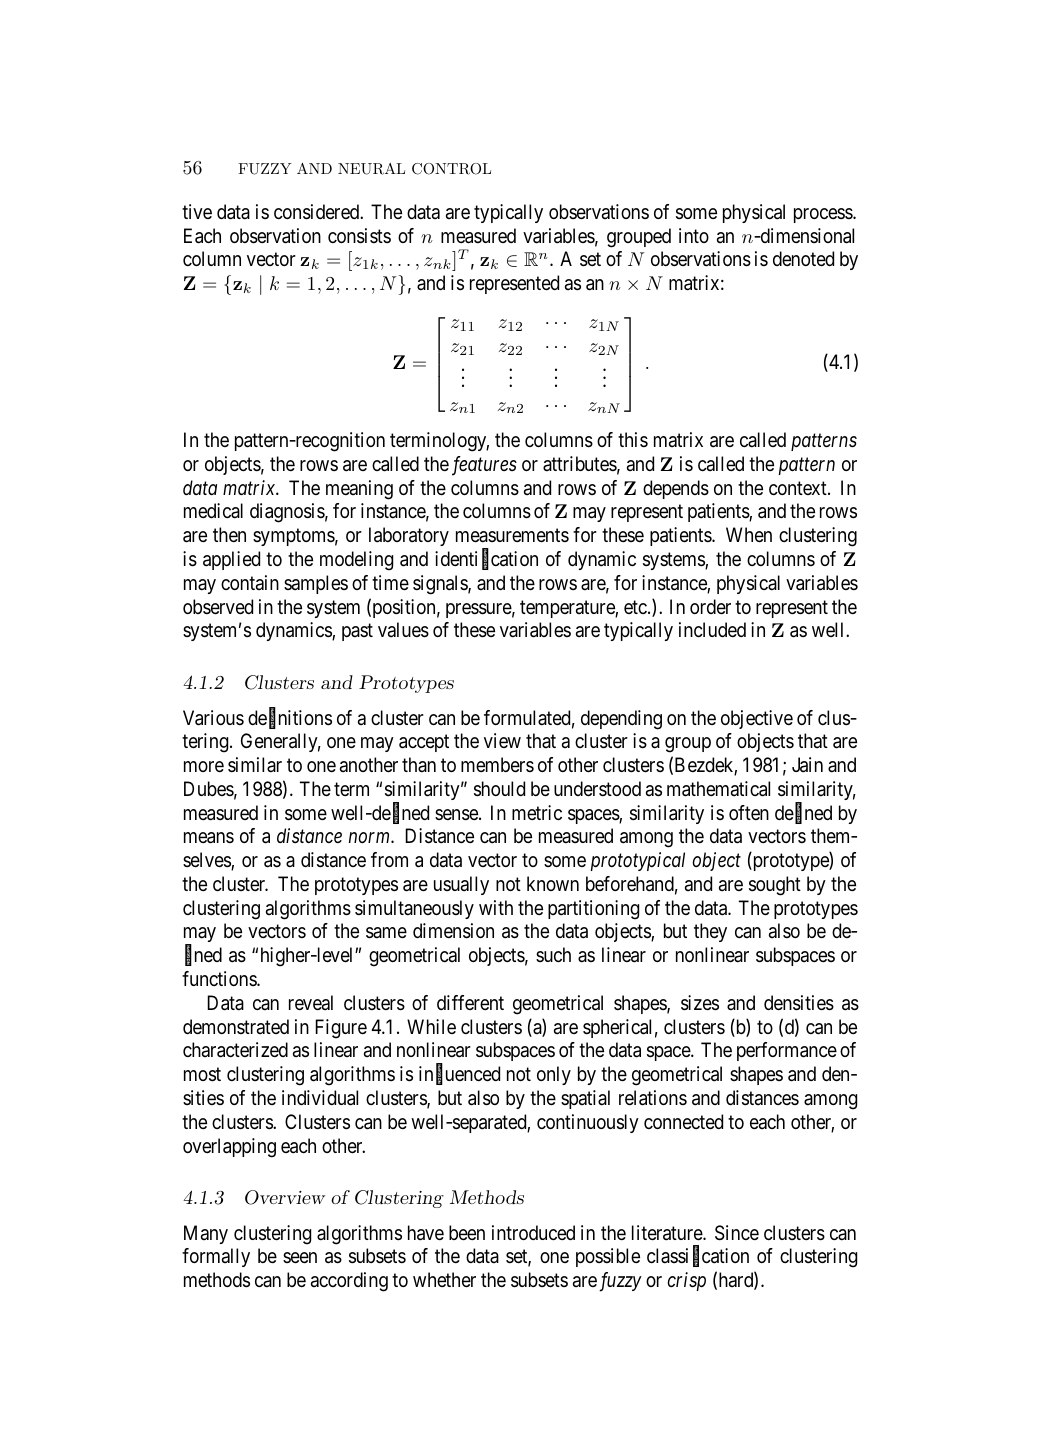 Image resolution: width=1058 pixels, height=1456 pixels. What do you see at coordinates (300, 1258) in the screenshot?
I see `seen` at bounding box center [300, 1258].
